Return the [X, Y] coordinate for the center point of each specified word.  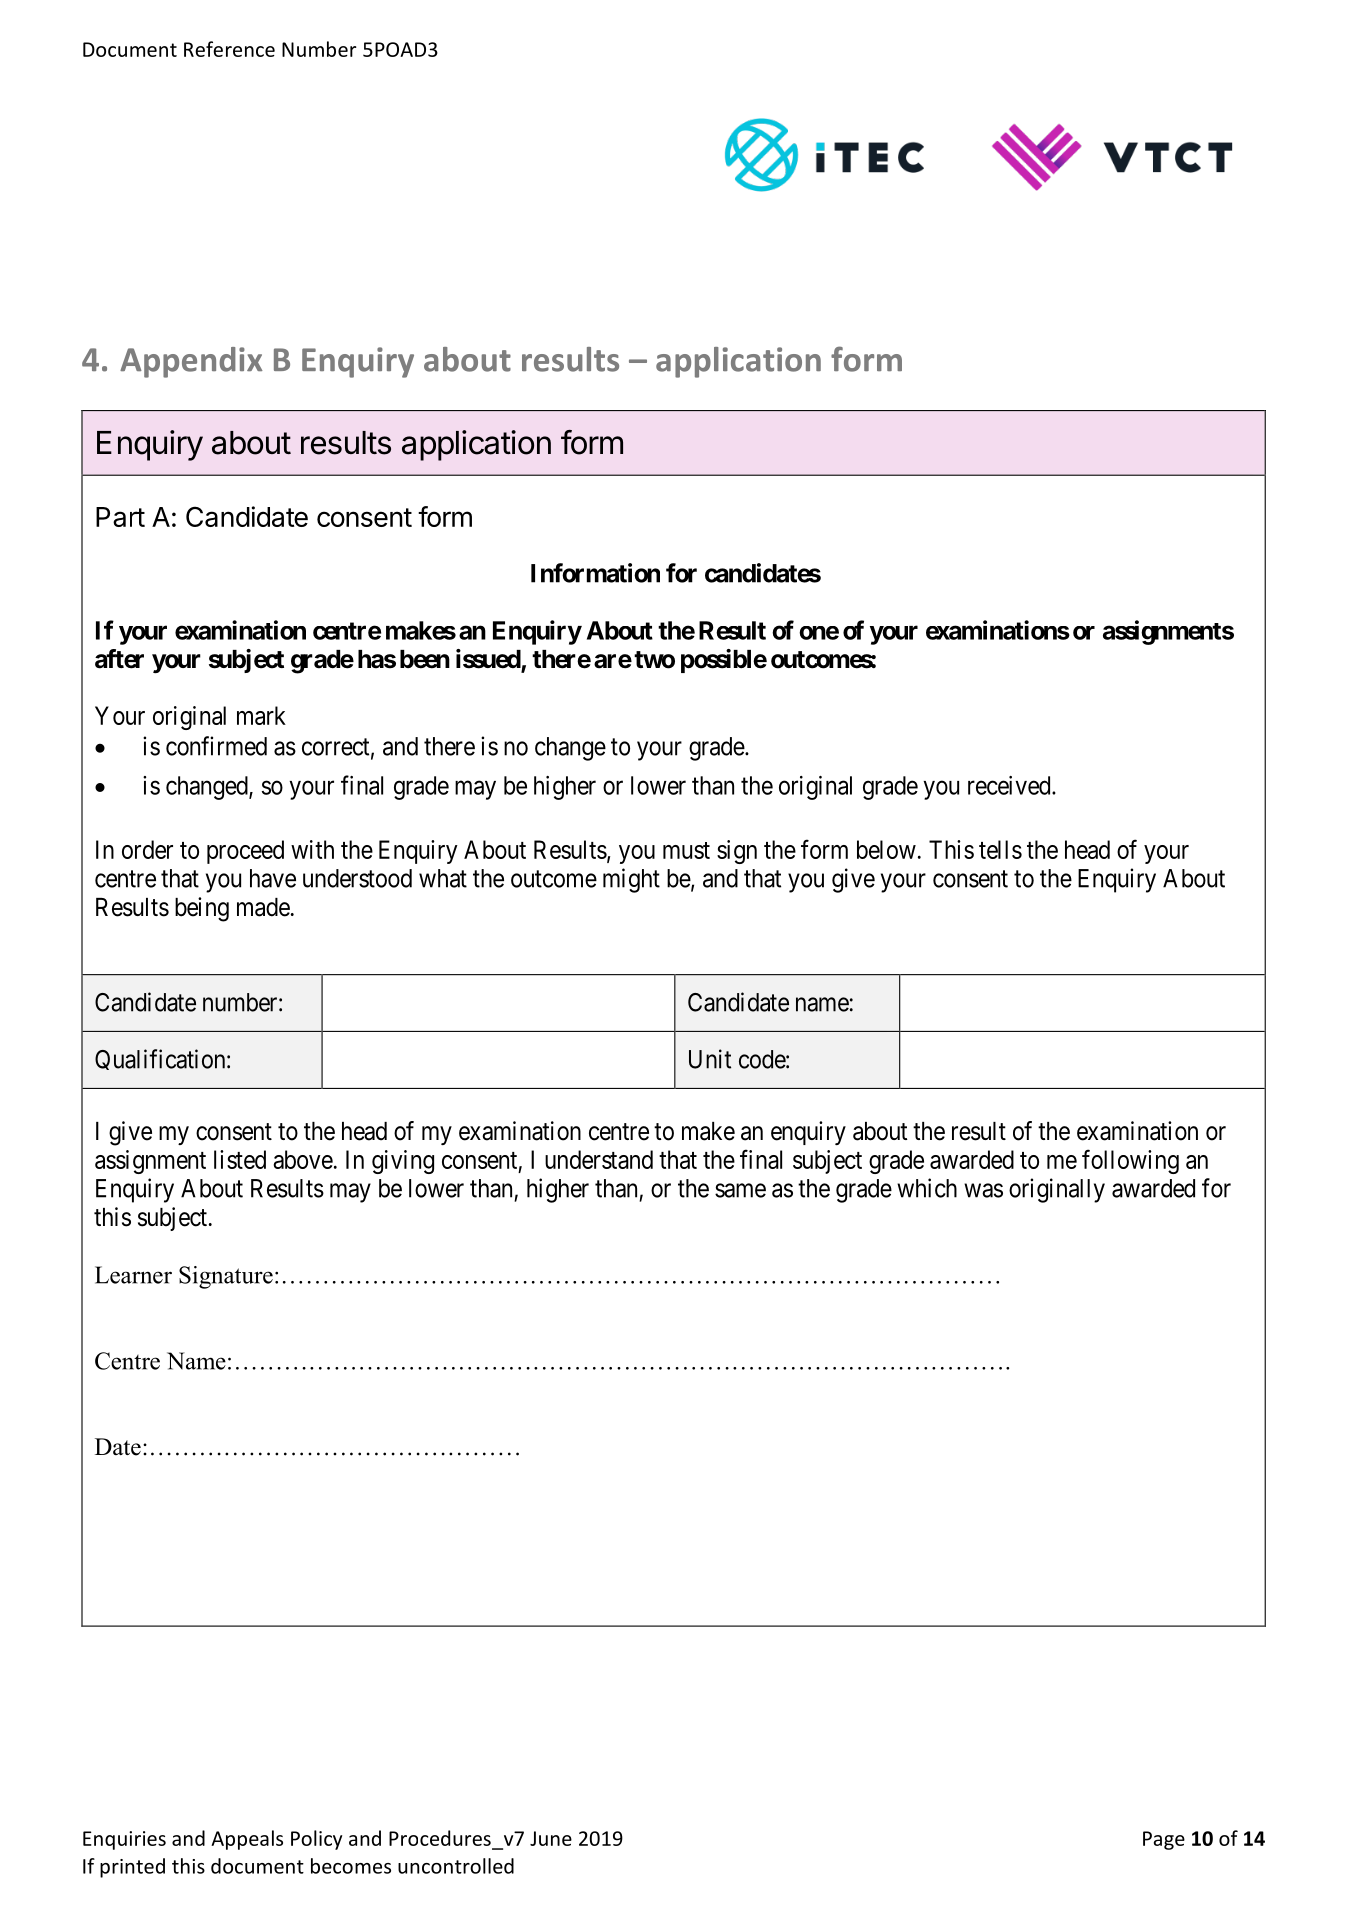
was [983, 1190]
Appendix [191, 362]
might [631, 880]
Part [120, 517]
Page [1164, 1840]
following [1130, 1161]
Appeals [247, 1840]
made [263, 907]
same [740, 1190]
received [1010, 785]
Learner [133, 1275]
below [886, 849]
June [551, 1838]
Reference [229, 49]
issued [489, 660]
